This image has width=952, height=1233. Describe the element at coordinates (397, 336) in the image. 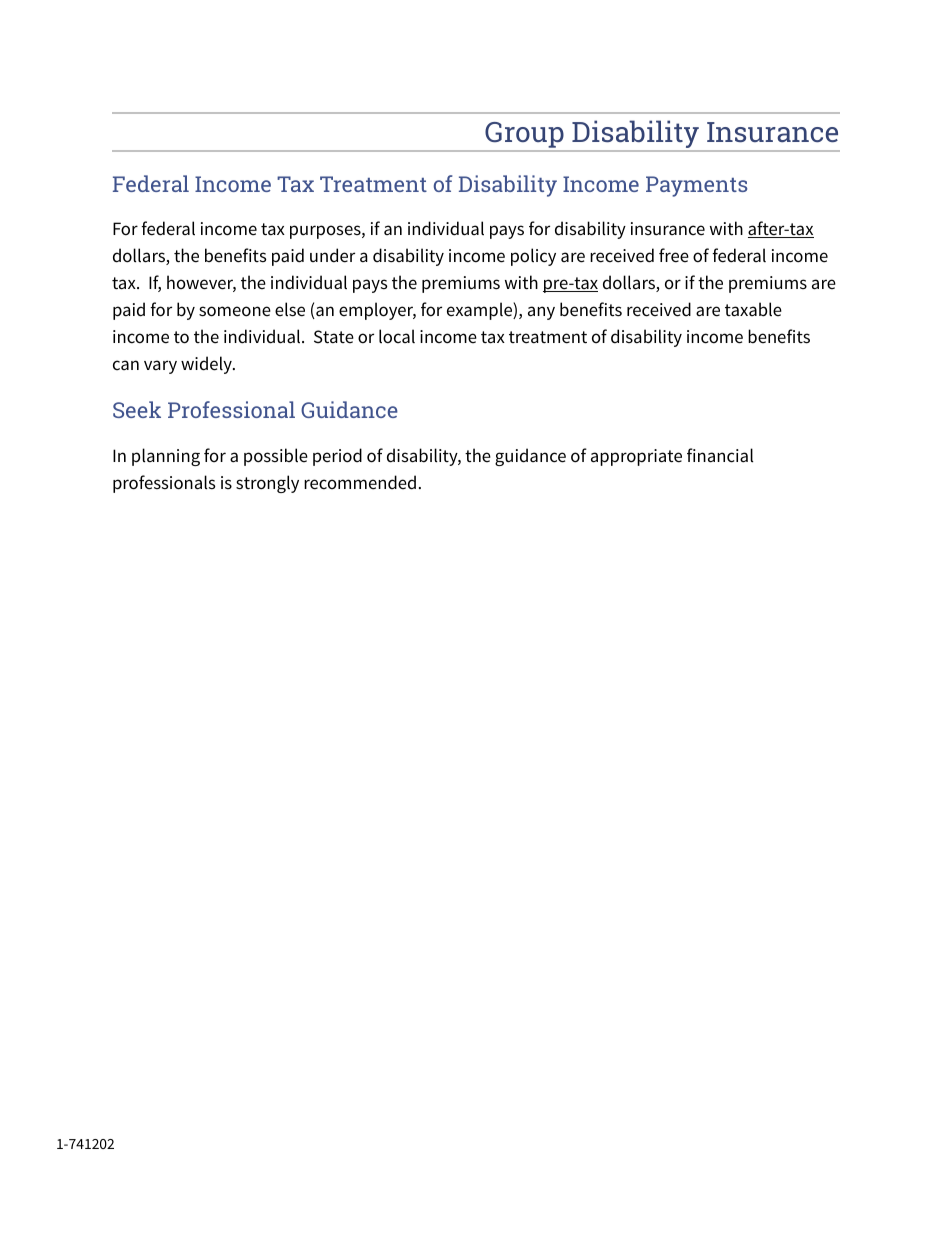

I see `local` at that location.
